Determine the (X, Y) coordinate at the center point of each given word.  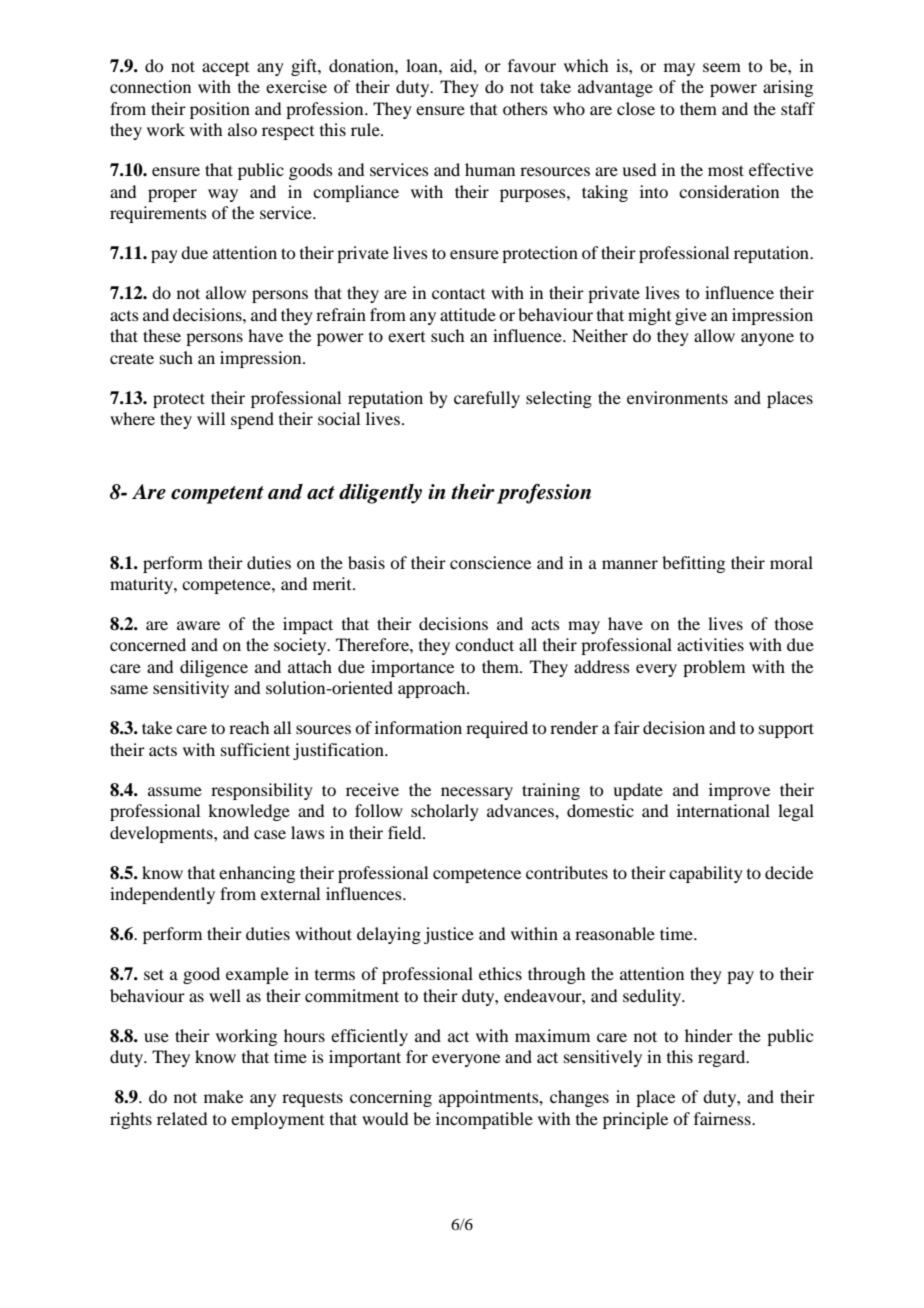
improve (739, 791)
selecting (559, 399)
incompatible (484, 1120)
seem (722, 67)
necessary (477, 793)
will (211, 418)
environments (677, 397)
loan (423, 65)
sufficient (255, 749)
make (223, 1096)
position (220, 110)
